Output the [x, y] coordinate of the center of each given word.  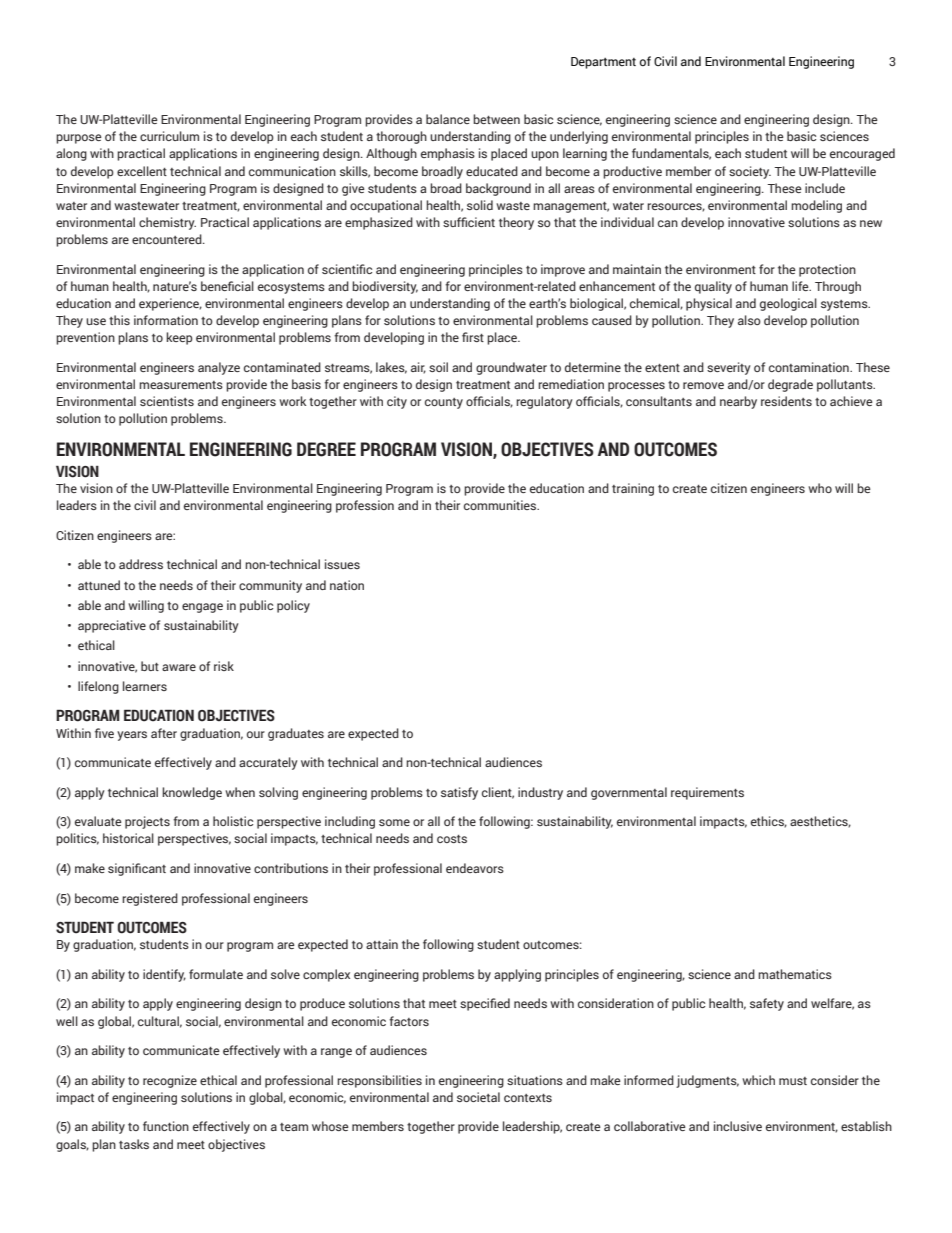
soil [438, 367]
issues [342, 564]
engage [202, 608]
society [750, 172]
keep [179, 338]
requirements [707, 793]
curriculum [169, 136]
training [633, 489]
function [166, 1126]
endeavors [475, 868]
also [749, 320]
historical [128, 838]
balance [448, 119]
